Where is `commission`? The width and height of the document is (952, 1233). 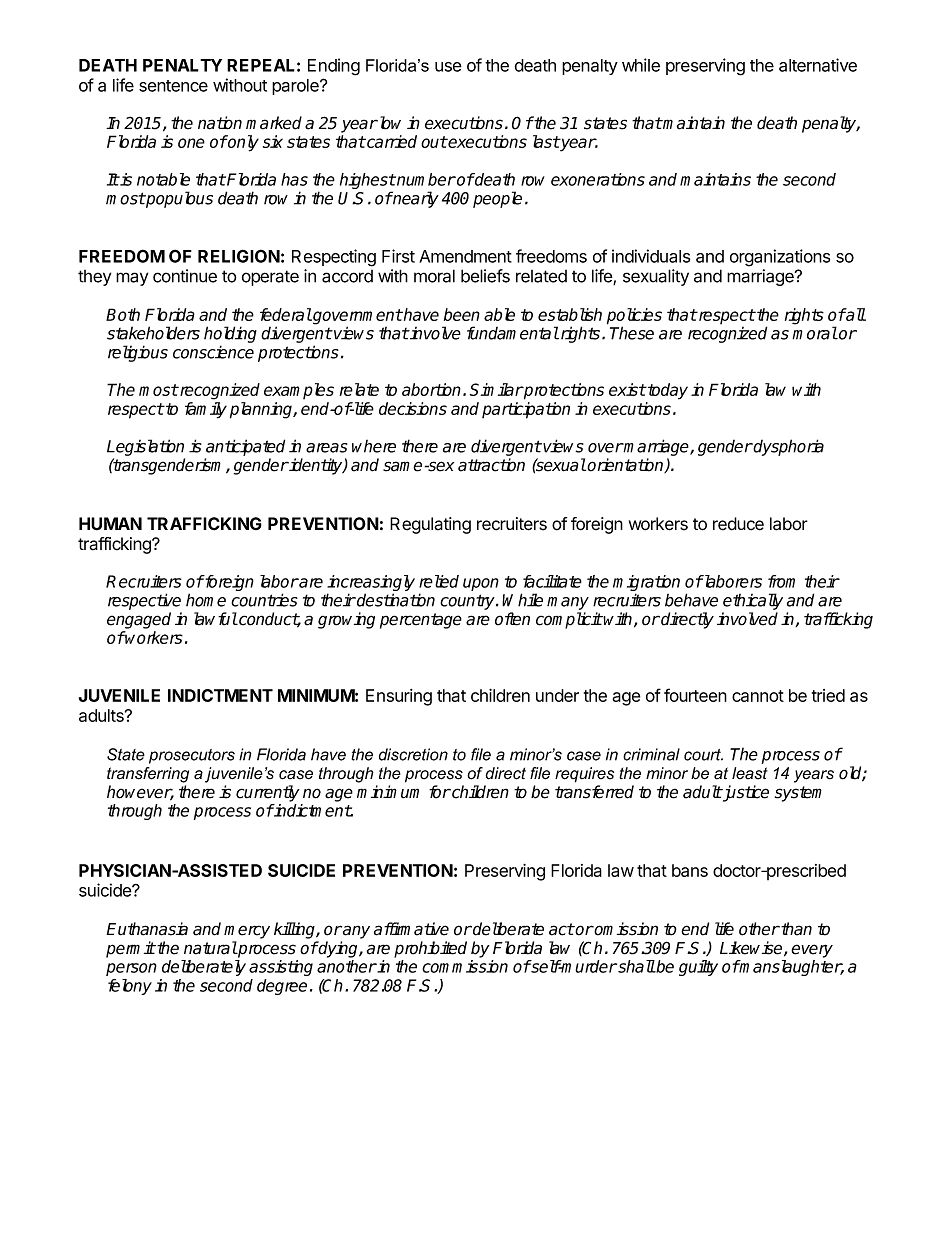 commission is located at coordinates (465, 966).
